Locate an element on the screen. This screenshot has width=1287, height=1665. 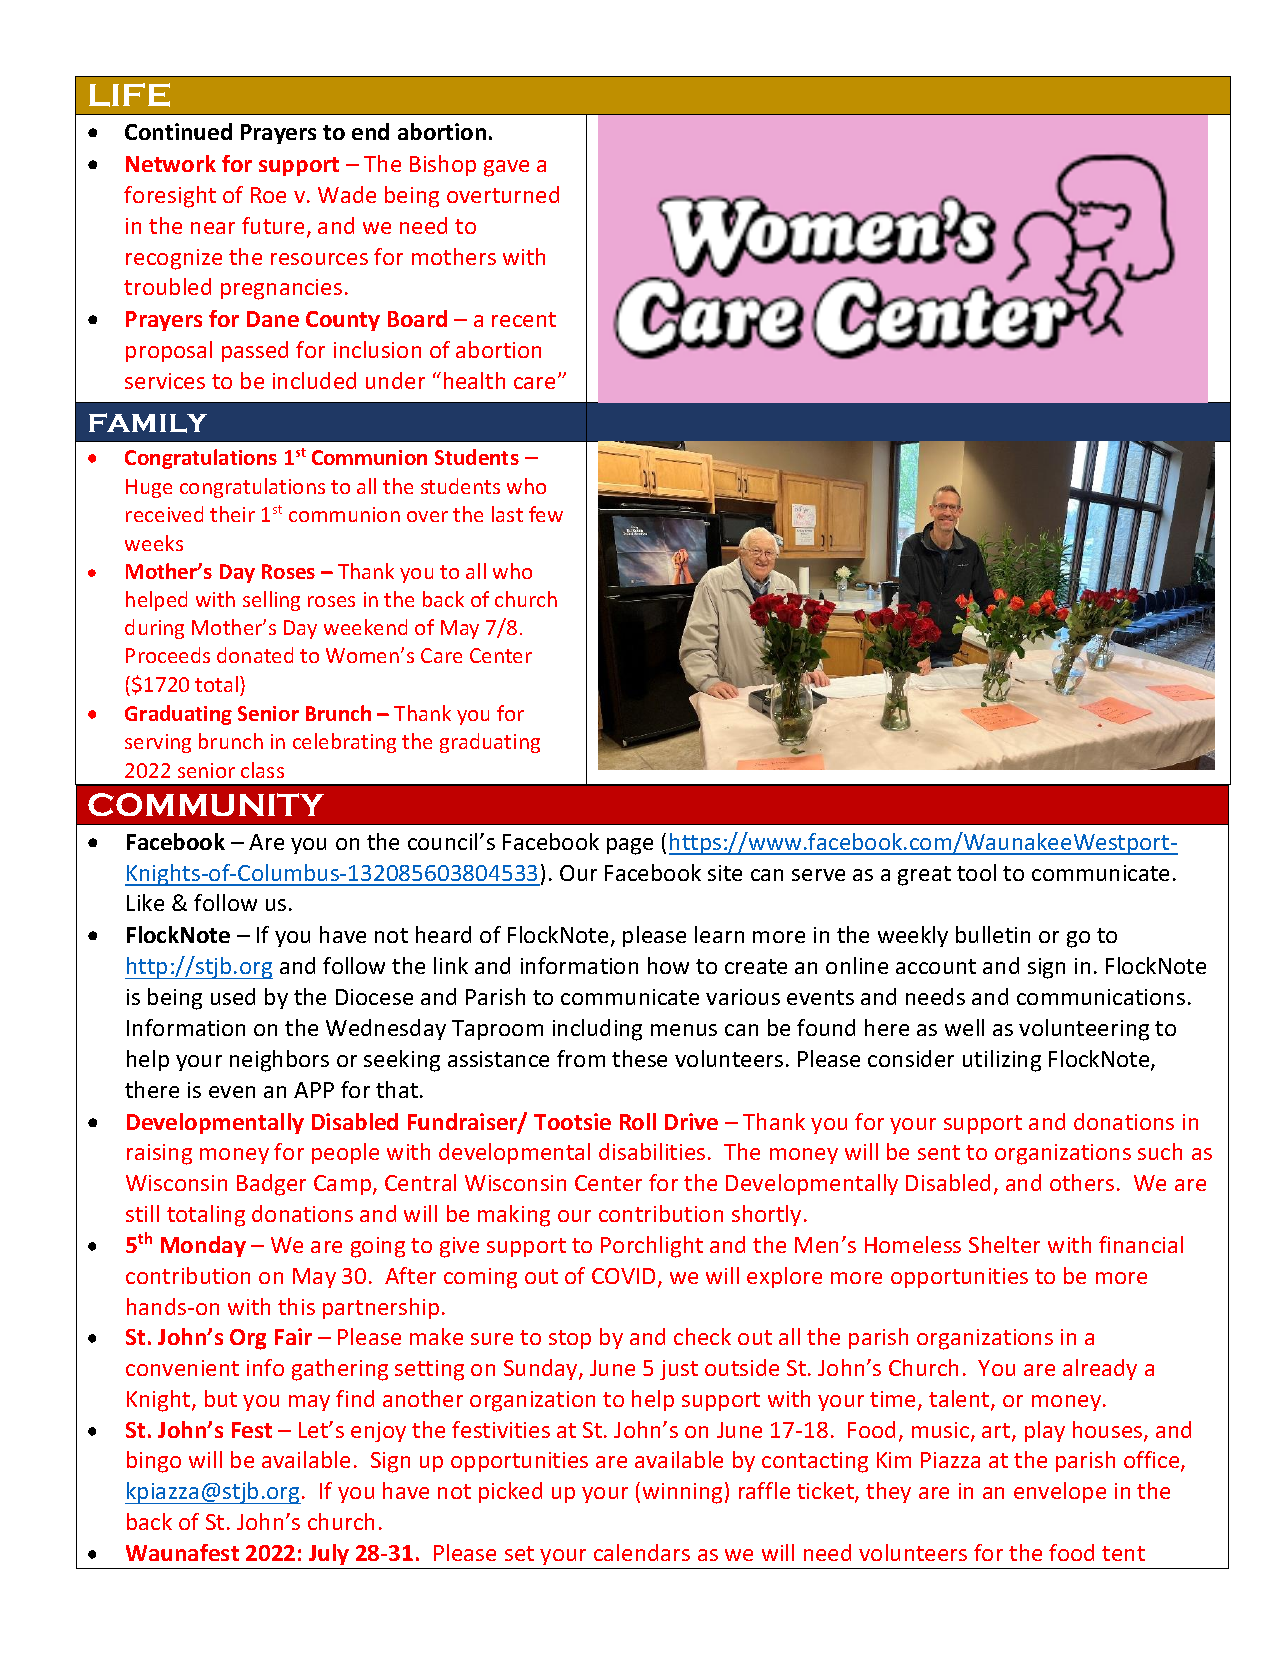
gave is located at coordinates (506, 168).
